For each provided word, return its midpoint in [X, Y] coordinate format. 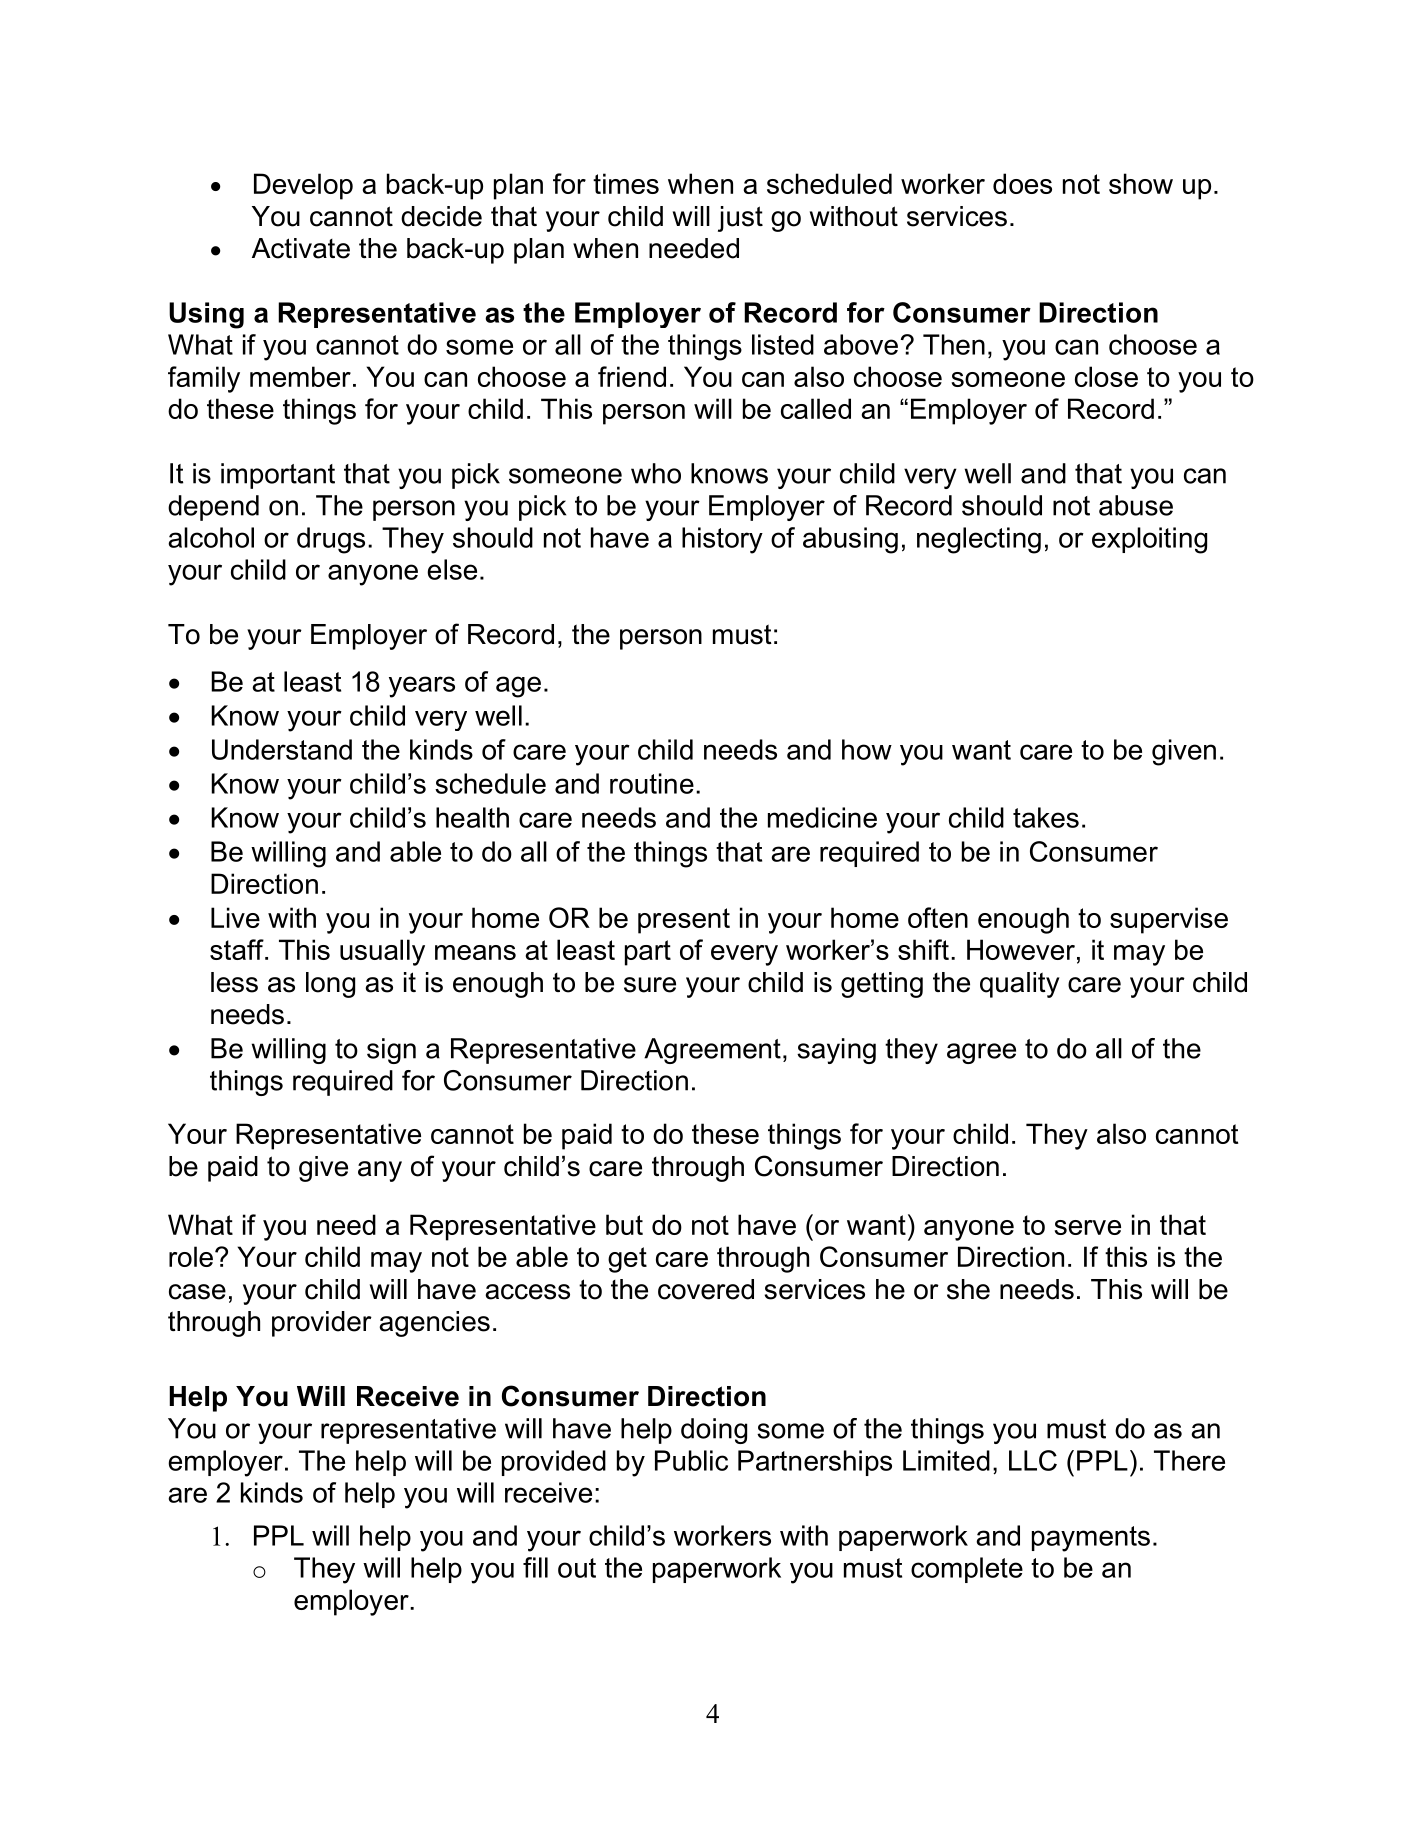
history [722, 540]
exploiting [1149, 540]
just [740, 219]
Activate [301, 248]
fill [535, 1567]
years [422, 687]
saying [836, 1051]
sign [391, 1051]
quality [1020, 985]
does [1022, 183]
